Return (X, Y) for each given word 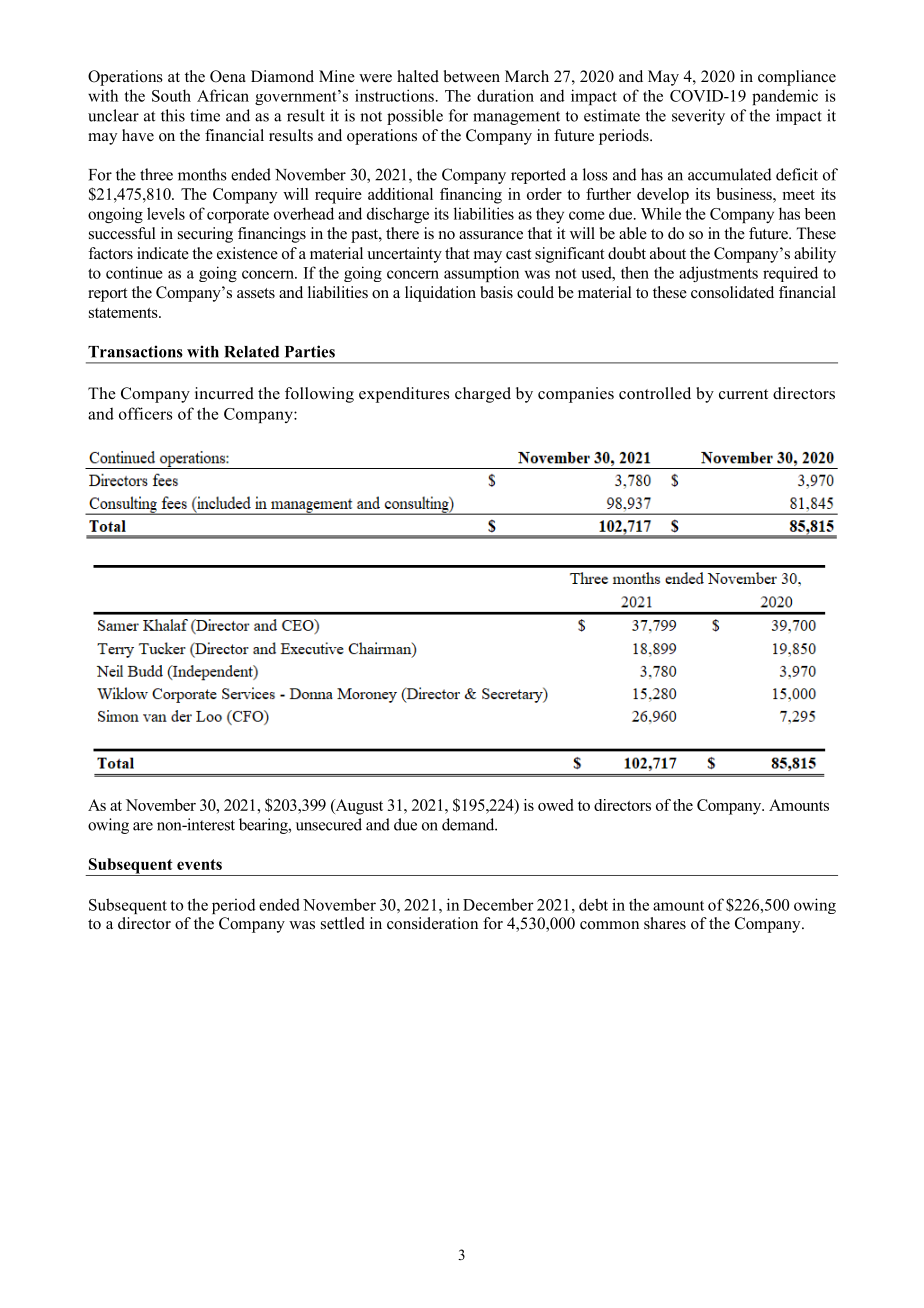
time (205, 115)
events (199, 864)
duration (505, 95)
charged (483, 395)
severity (698, 117)
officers (145, 413)
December (498, 904)
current (743, 394)
